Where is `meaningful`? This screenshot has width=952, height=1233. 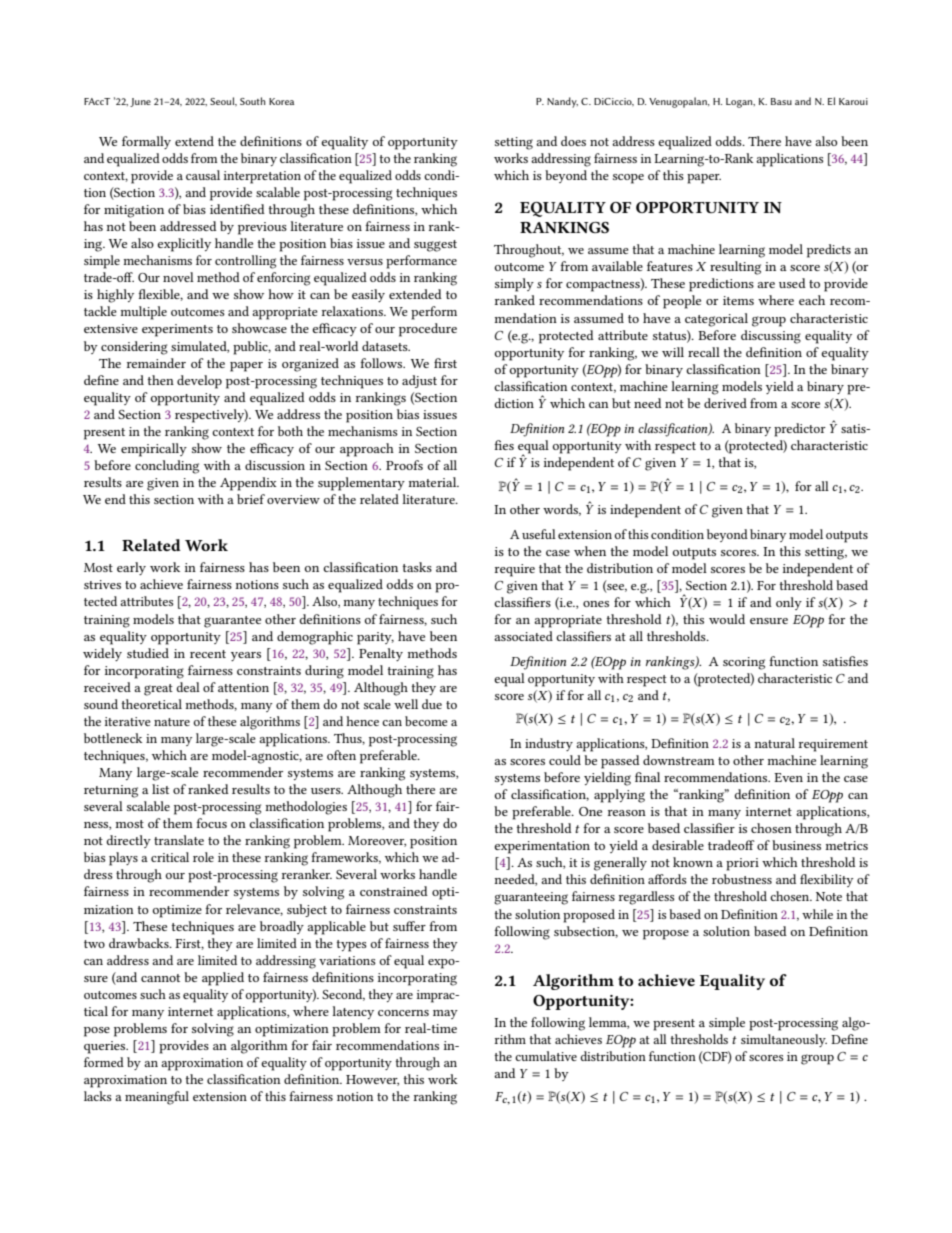
meaningful is located at coordinates (157, 1098).
